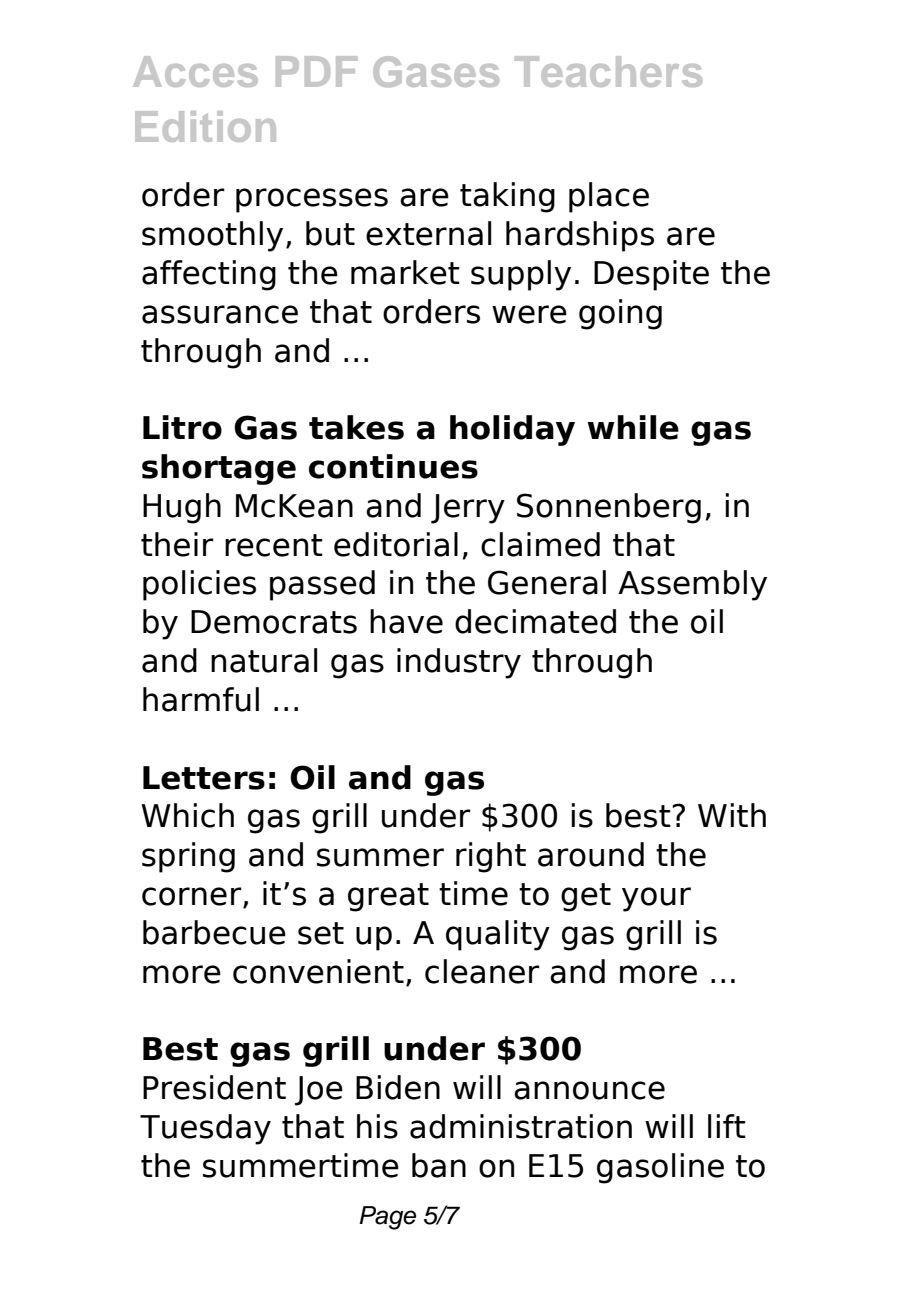 This image has height=1303, width=924. I want to click on Tuesday, so click(205, 1129).
